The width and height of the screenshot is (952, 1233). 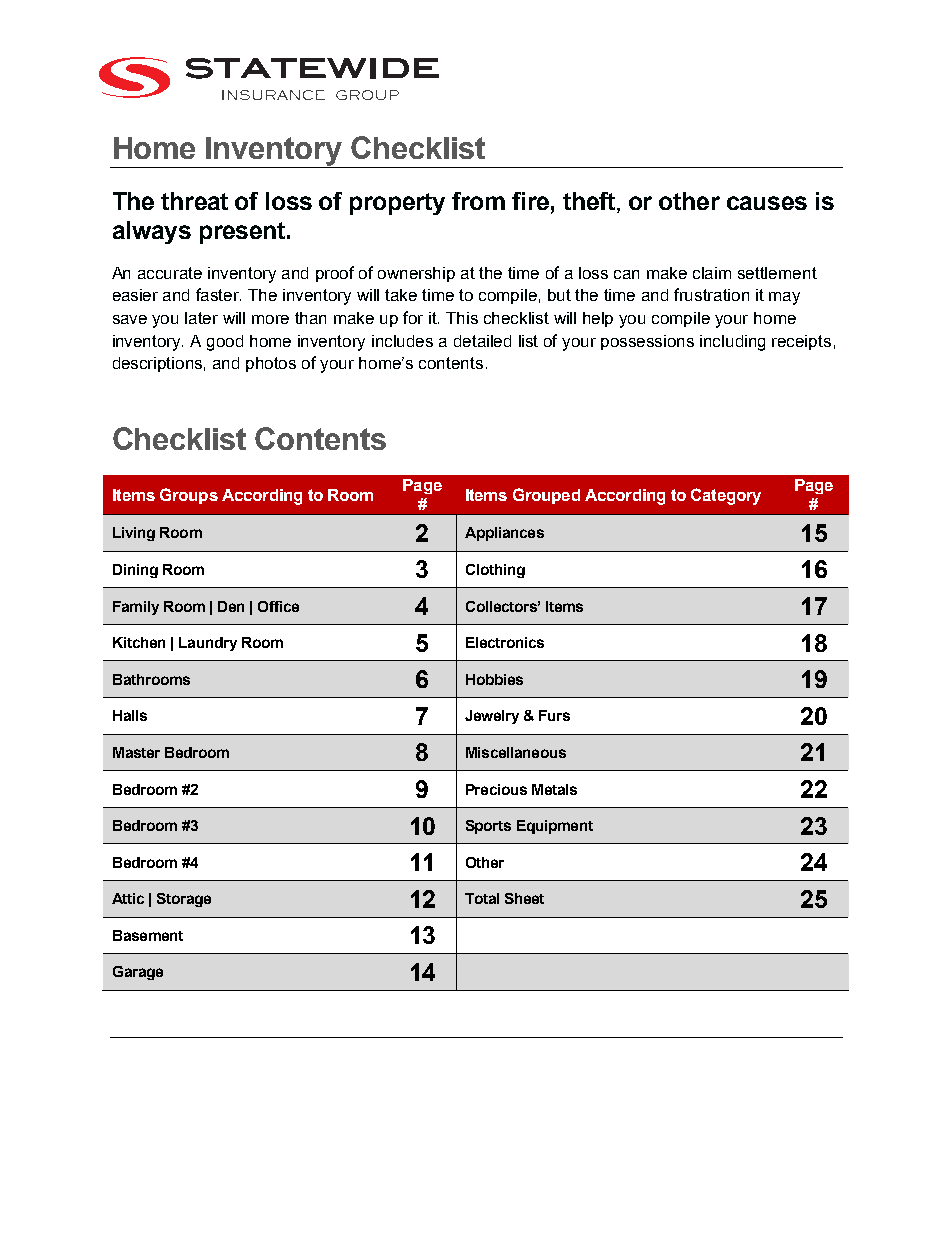 I want to click on causes, so click(x=767, y=203).
